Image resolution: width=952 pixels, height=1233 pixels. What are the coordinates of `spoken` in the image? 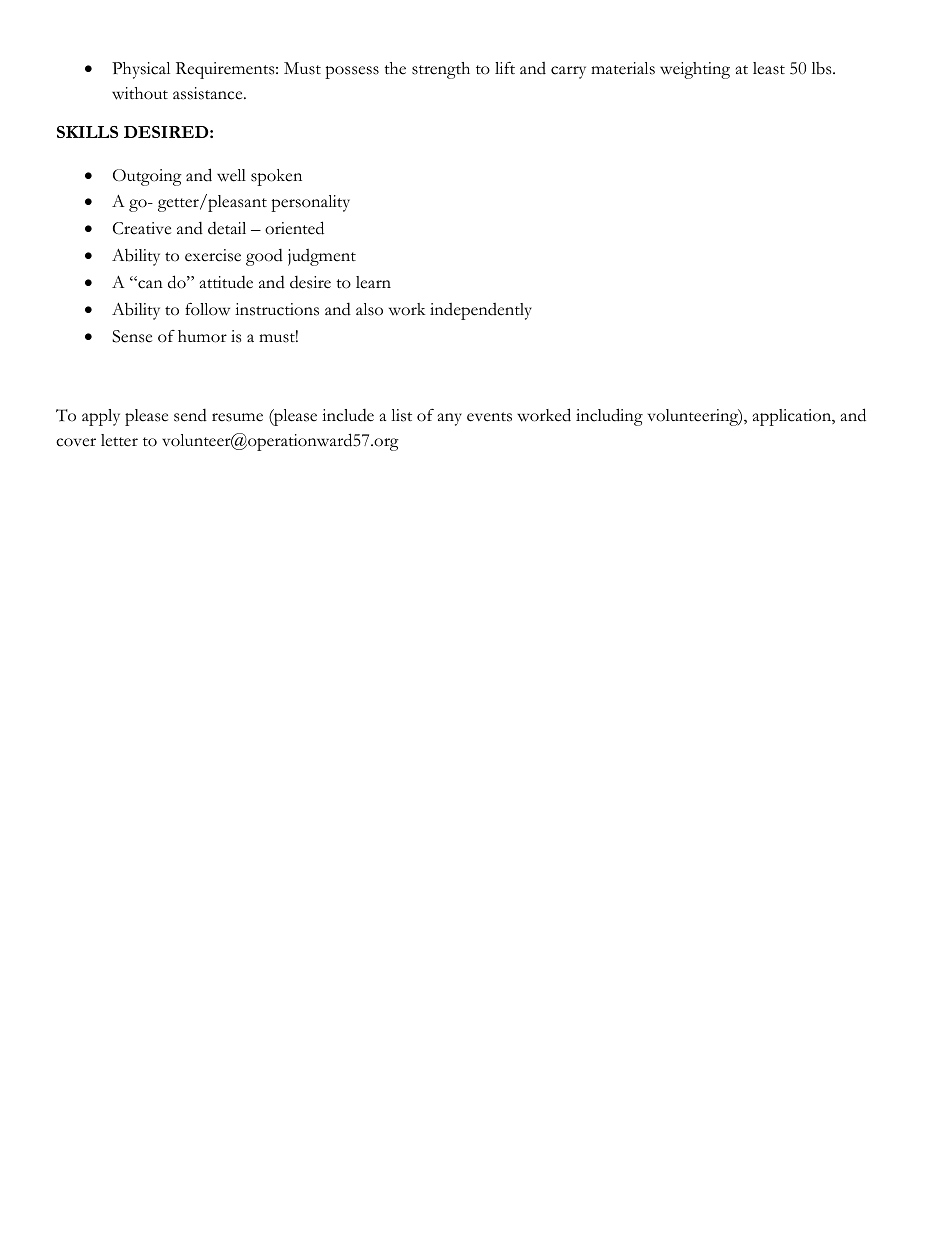 It's located at (276, 177).
